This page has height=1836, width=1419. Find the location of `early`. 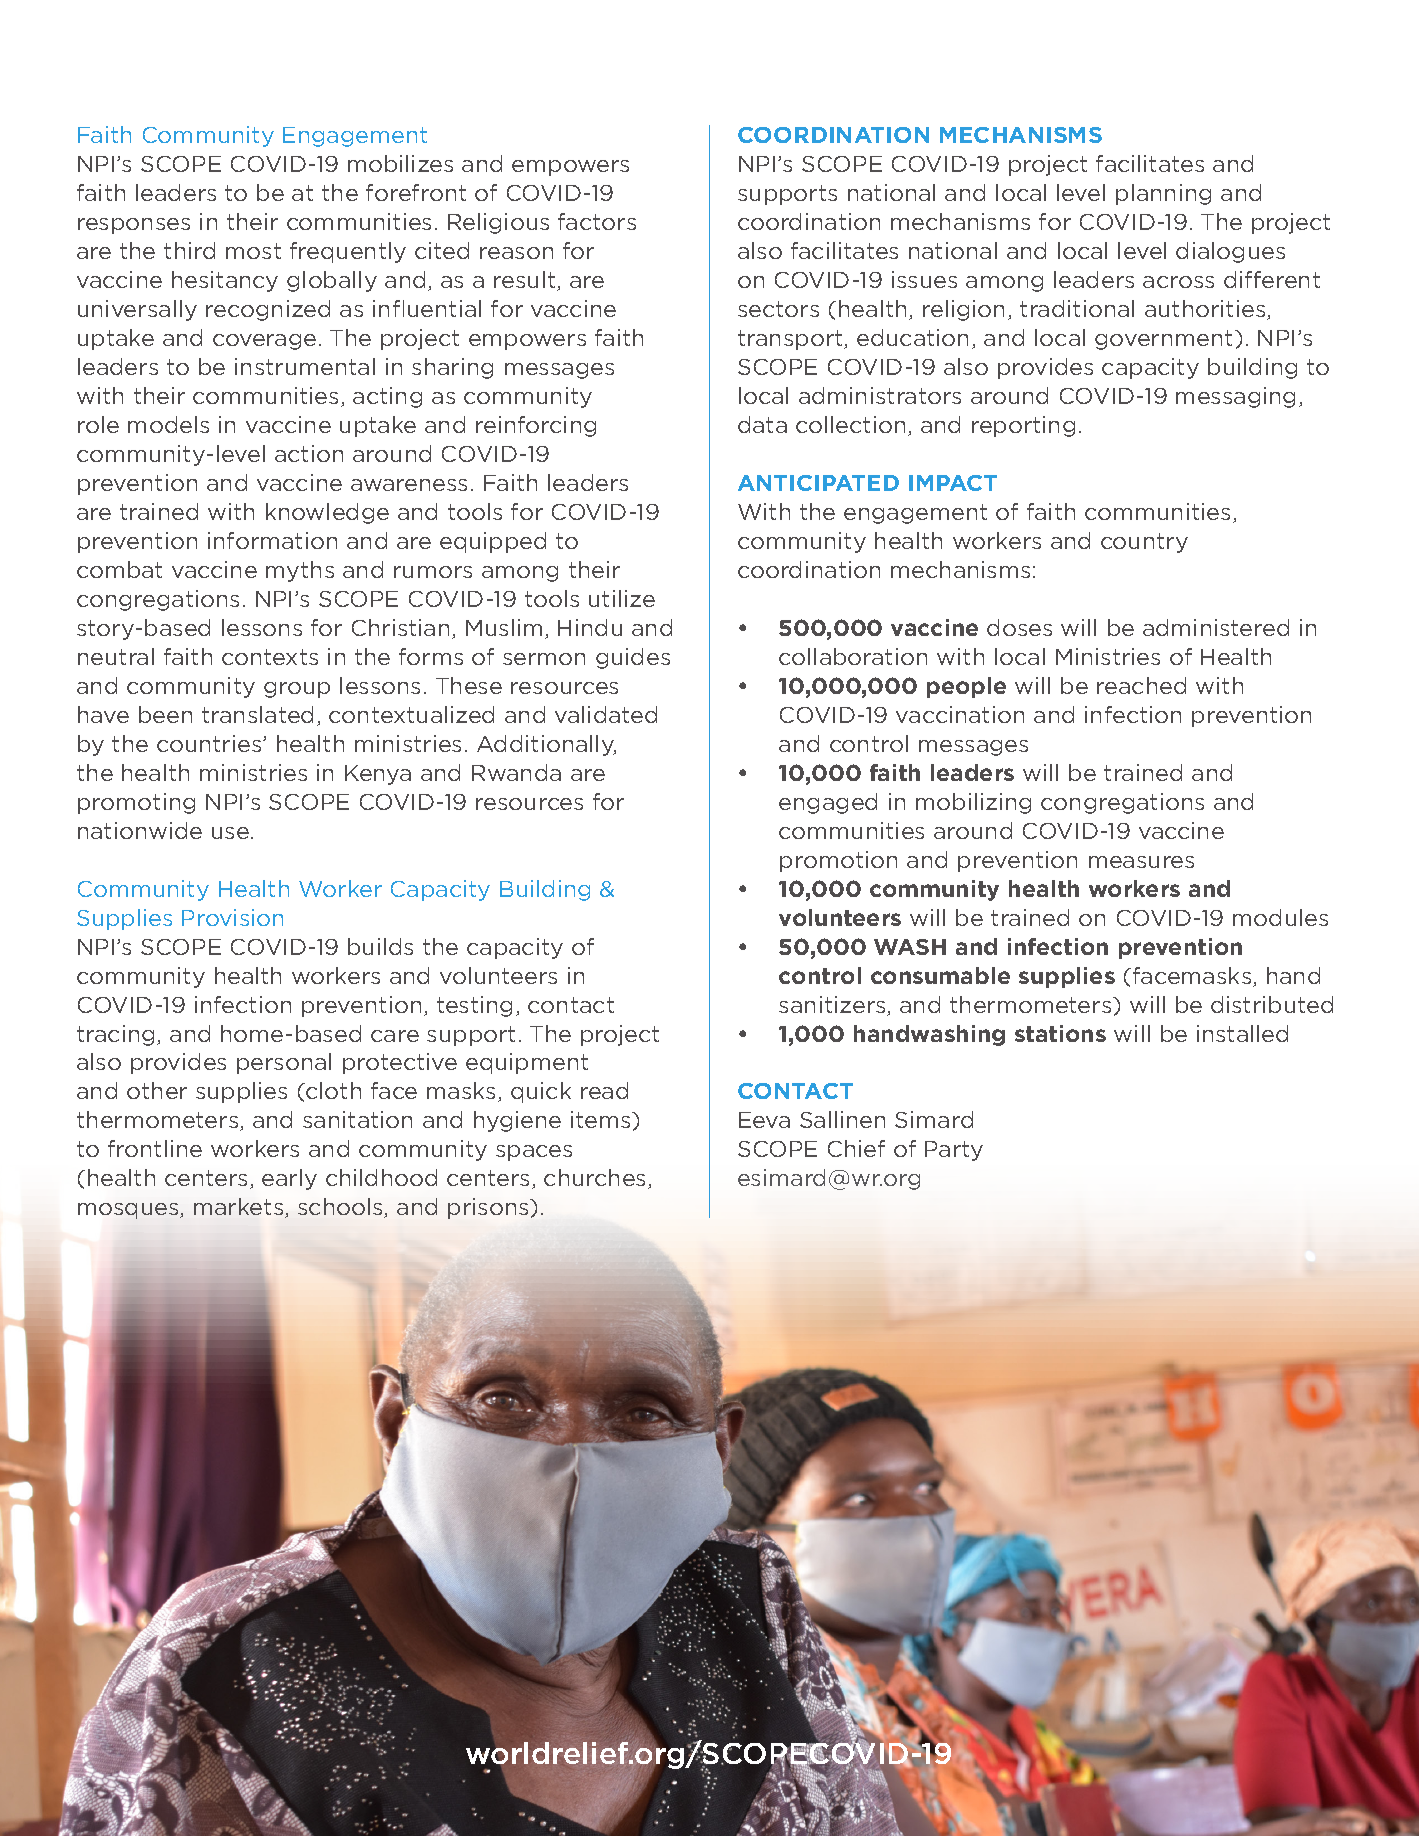

early is located at coordinates (289, 1179).
